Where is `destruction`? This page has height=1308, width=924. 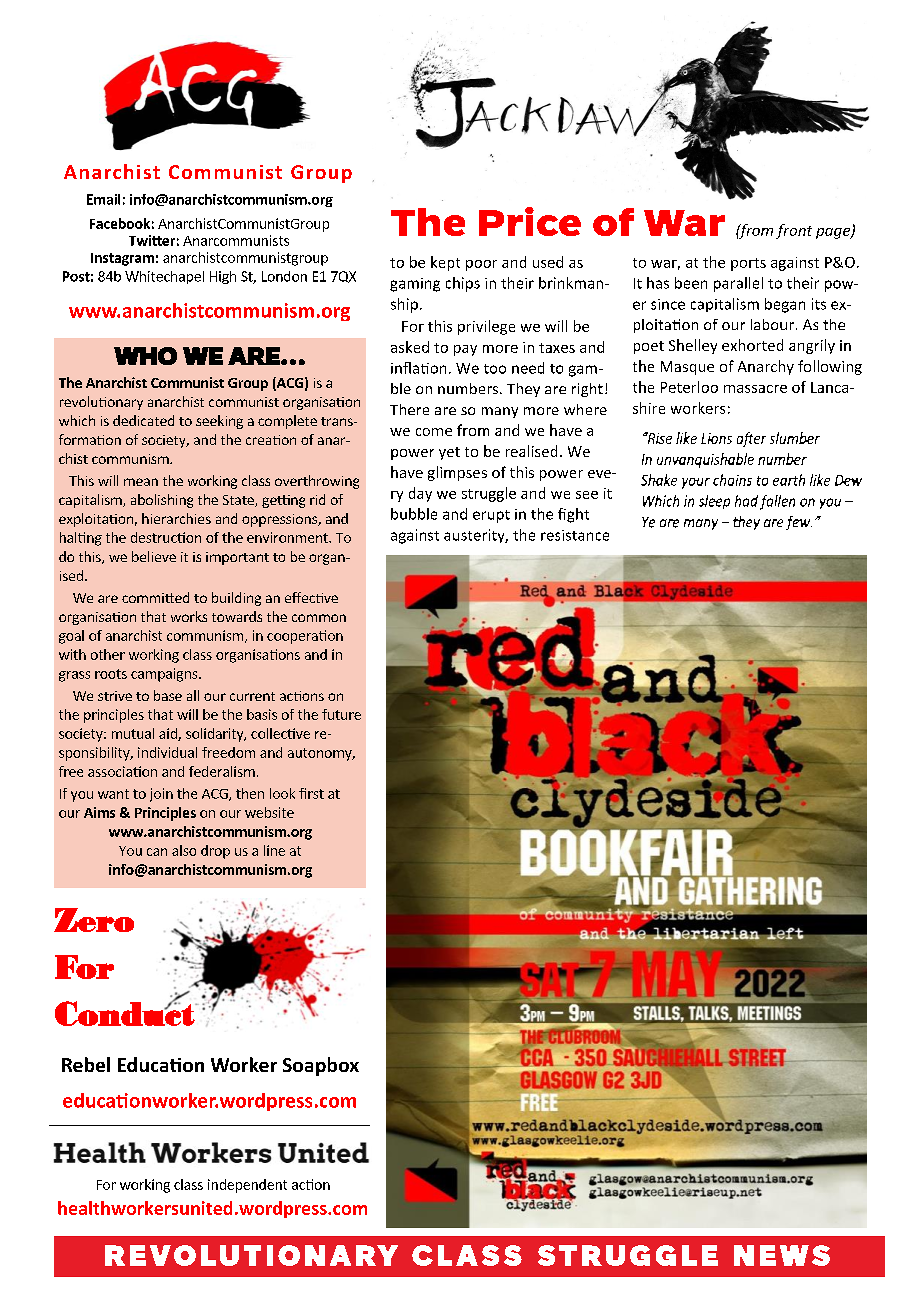
destruction is located at coordinates (166, 537).
